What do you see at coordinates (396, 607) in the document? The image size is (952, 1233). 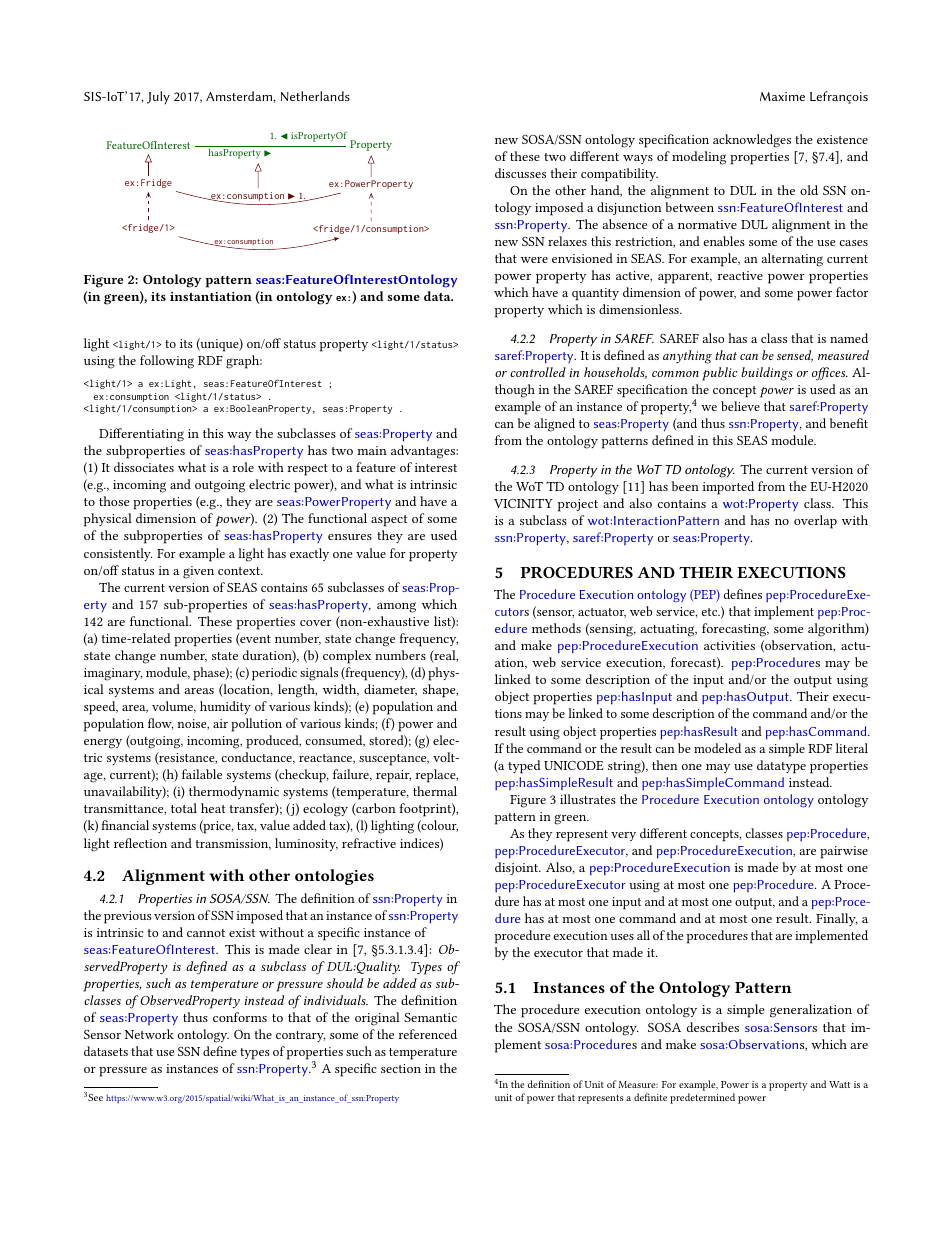 I see `among` at bounding box center [396, 607].
